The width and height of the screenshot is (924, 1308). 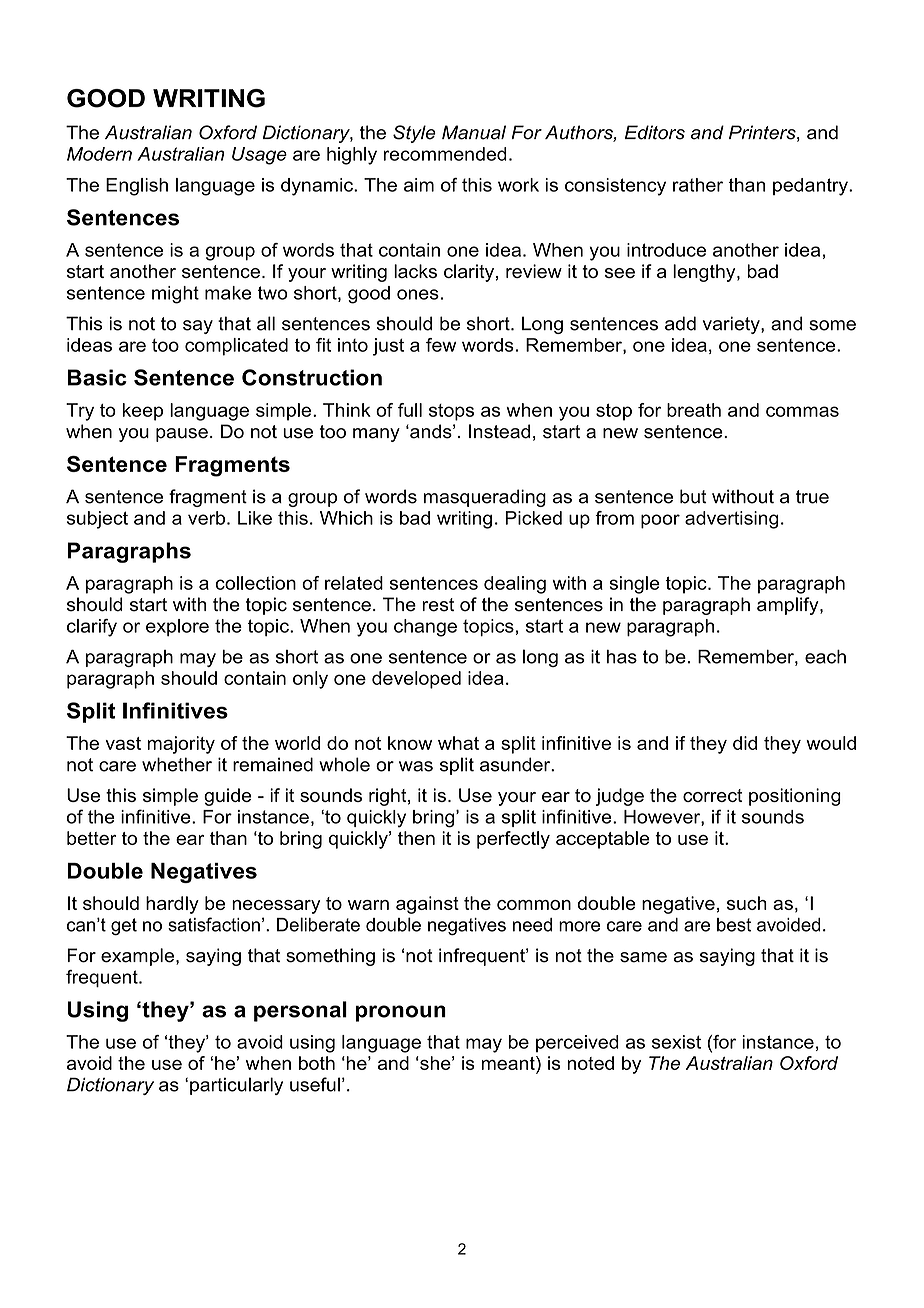 I want to click on few, so click(x=441, y=345).
